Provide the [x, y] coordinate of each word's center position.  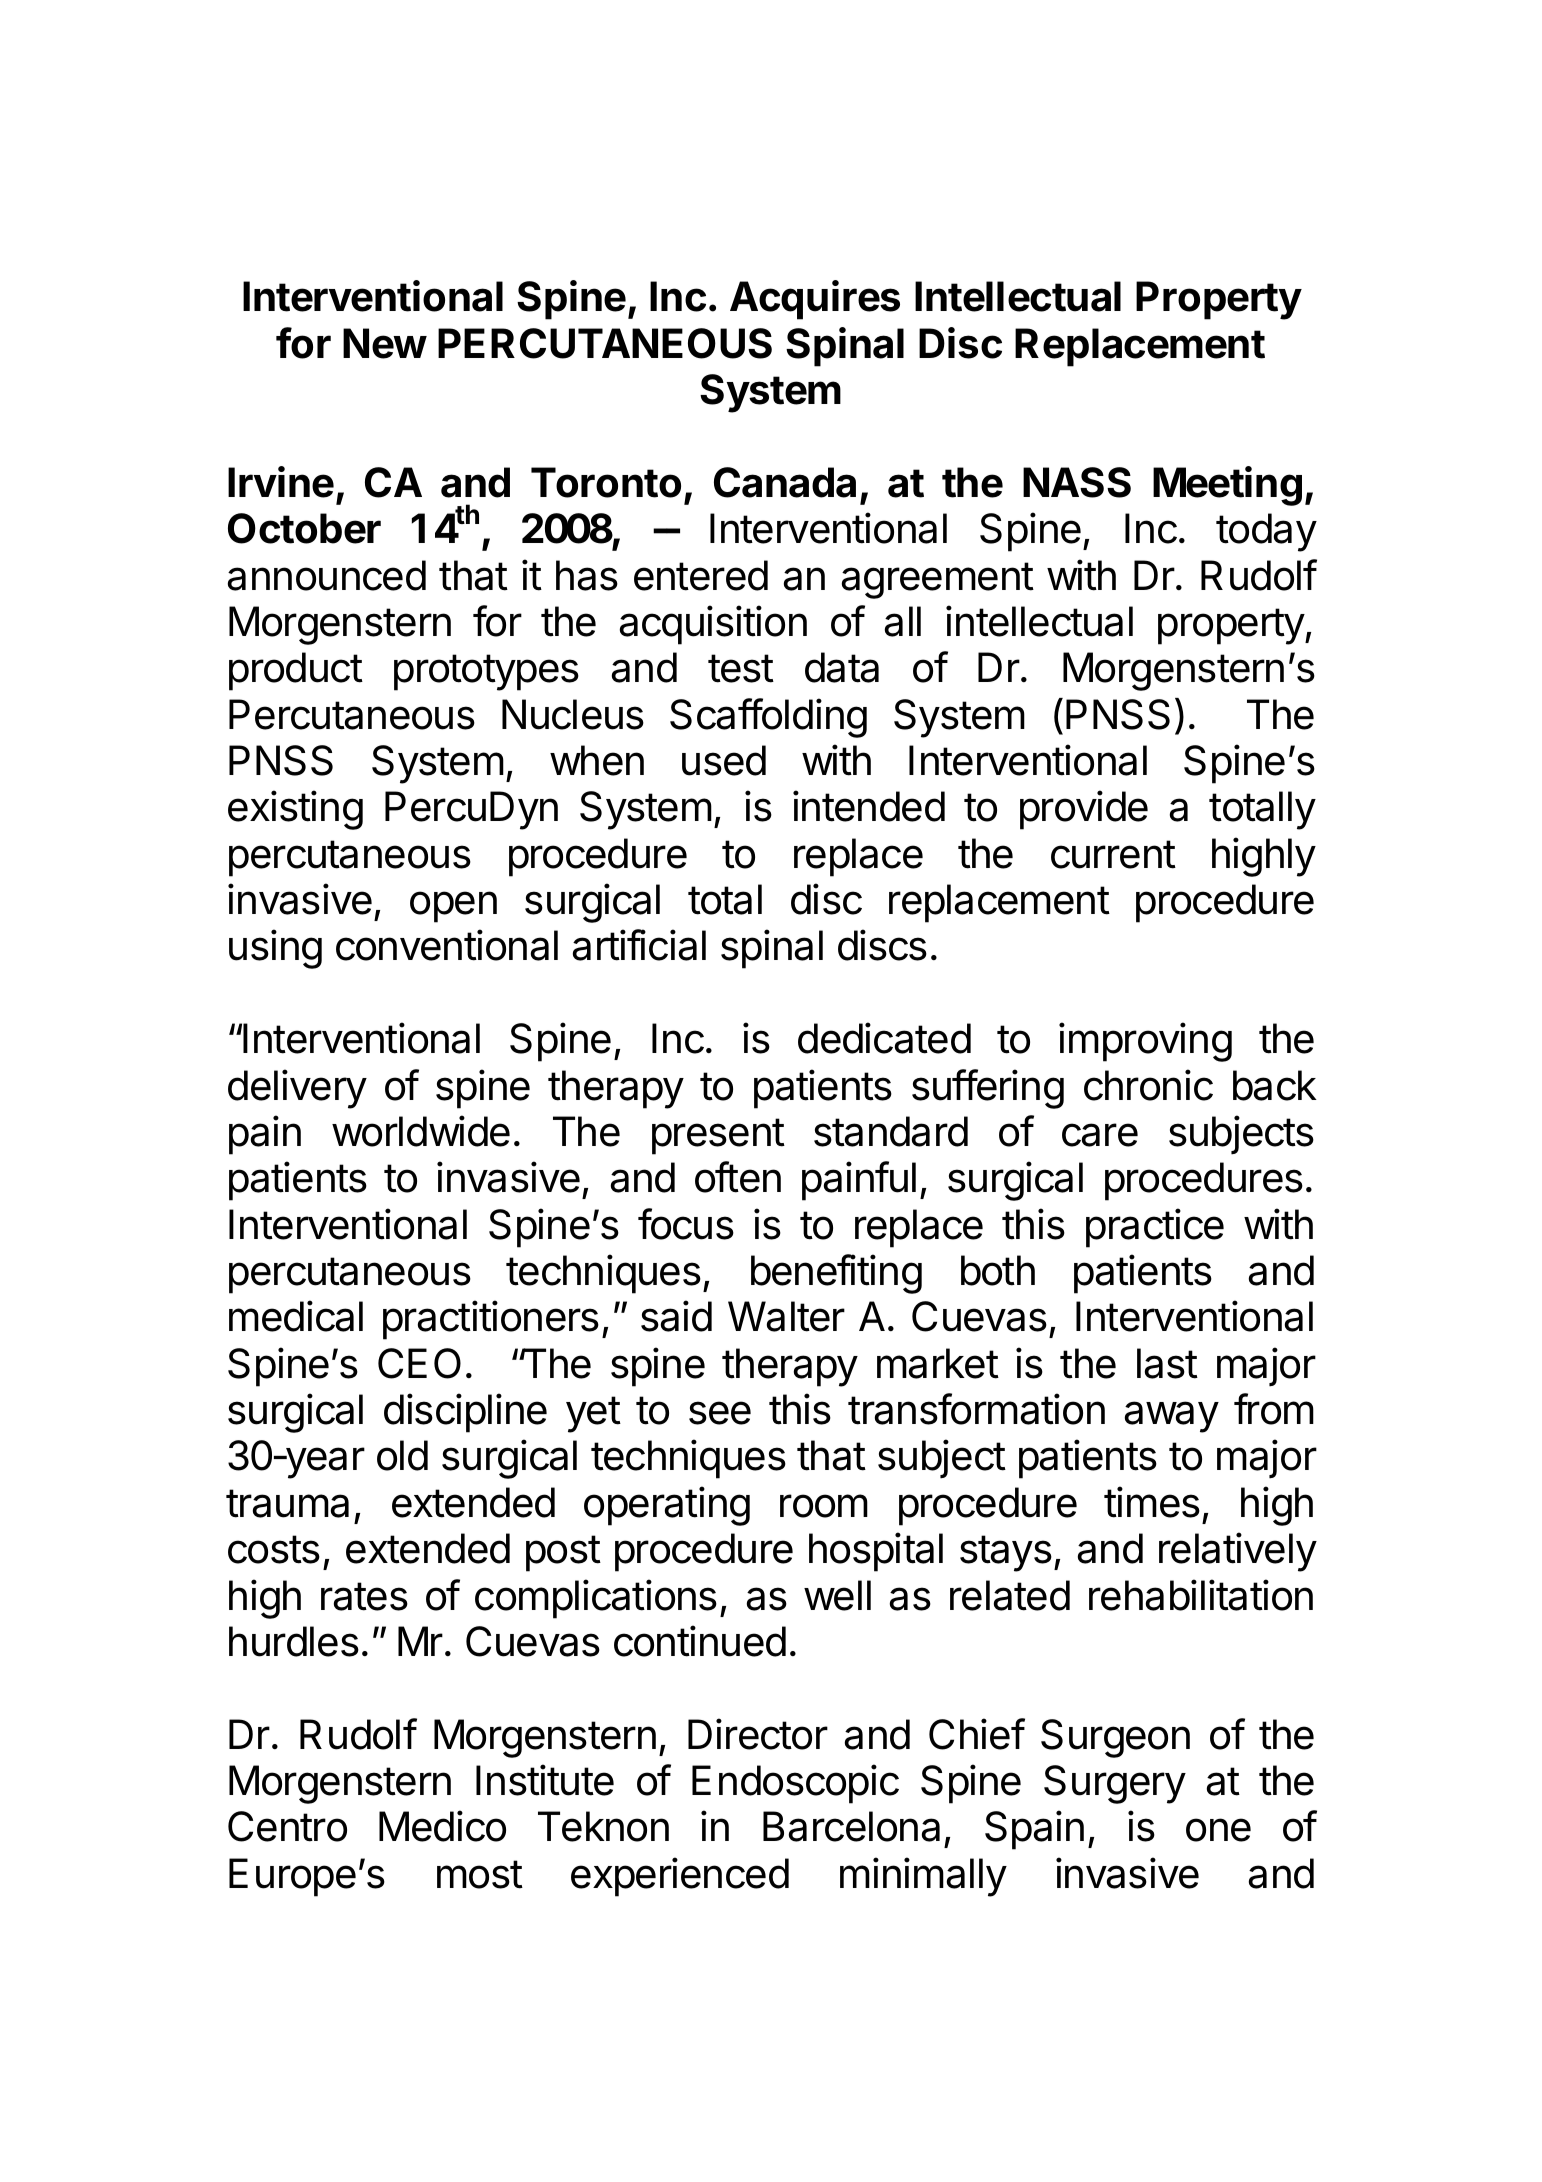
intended [869, 806]
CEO [419, 1363]
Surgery [1115, 1784]
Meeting [1227, 486]
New [385, 343]
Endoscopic [795, 1784]
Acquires [815, 300]
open [453, 907]
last [1167, 1363]
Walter [786, 1316]
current [1113, 854]
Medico [442, 1826]
